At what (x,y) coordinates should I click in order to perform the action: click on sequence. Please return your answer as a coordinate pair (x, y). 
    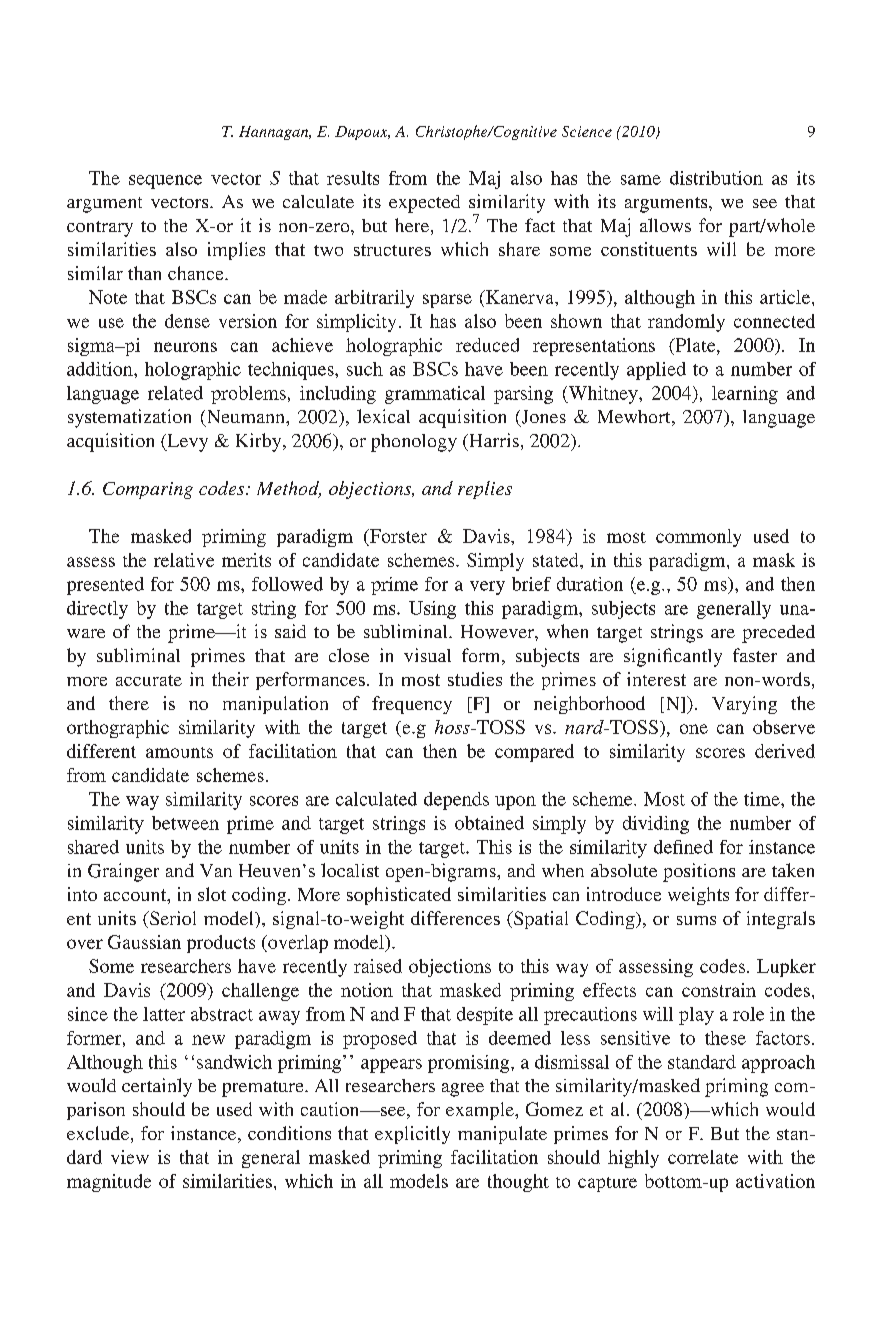
    Looking at the image, I should click on (165, 182).
